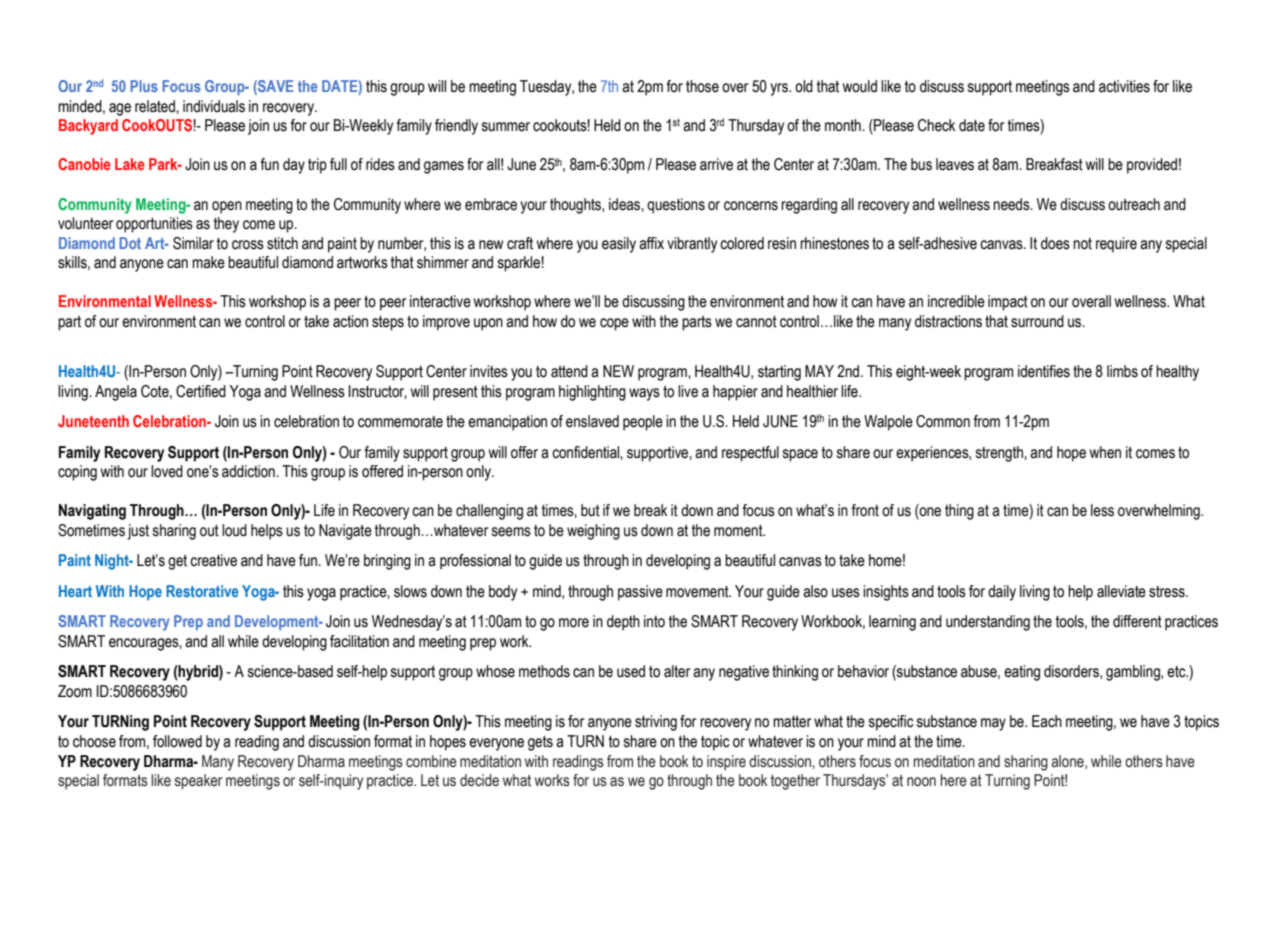  I want to click on speaker, so click(198, 782).
